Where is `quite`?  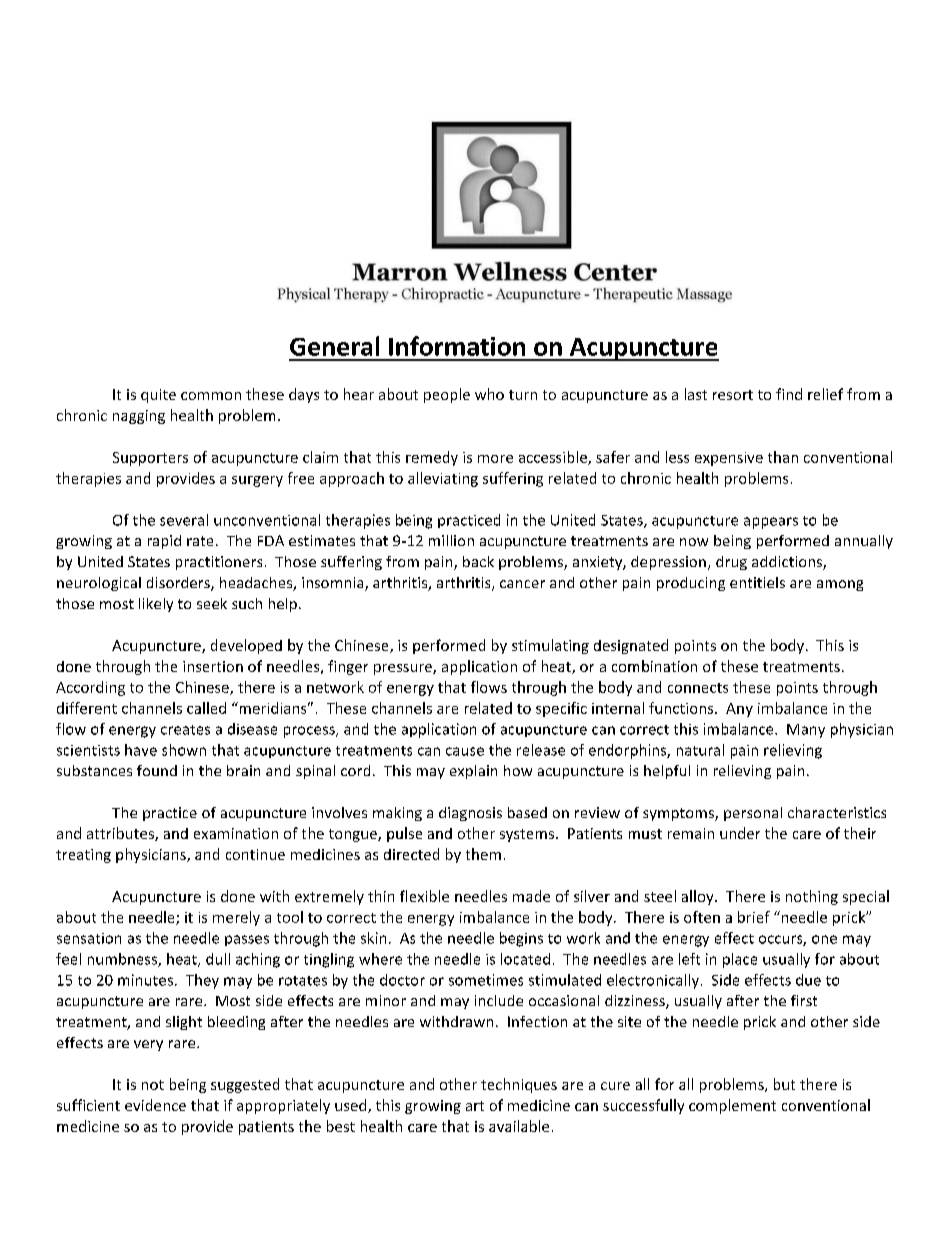 quite is located at coordinates (158, 396).
